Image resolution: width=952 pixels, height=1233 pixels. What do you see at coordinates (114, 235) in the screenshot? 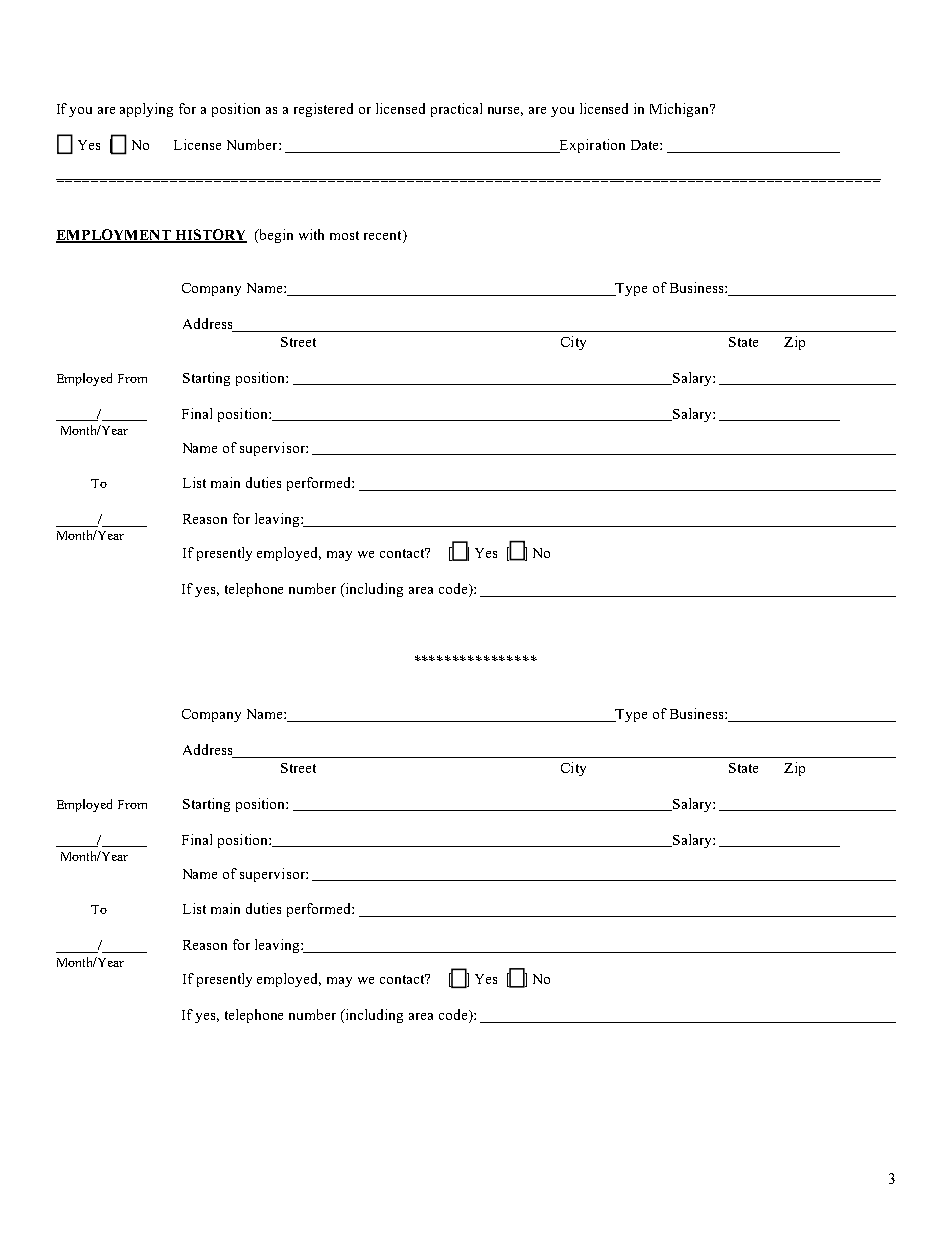
I see `EMPLOYMENT` at bounding box center [114, 235].
